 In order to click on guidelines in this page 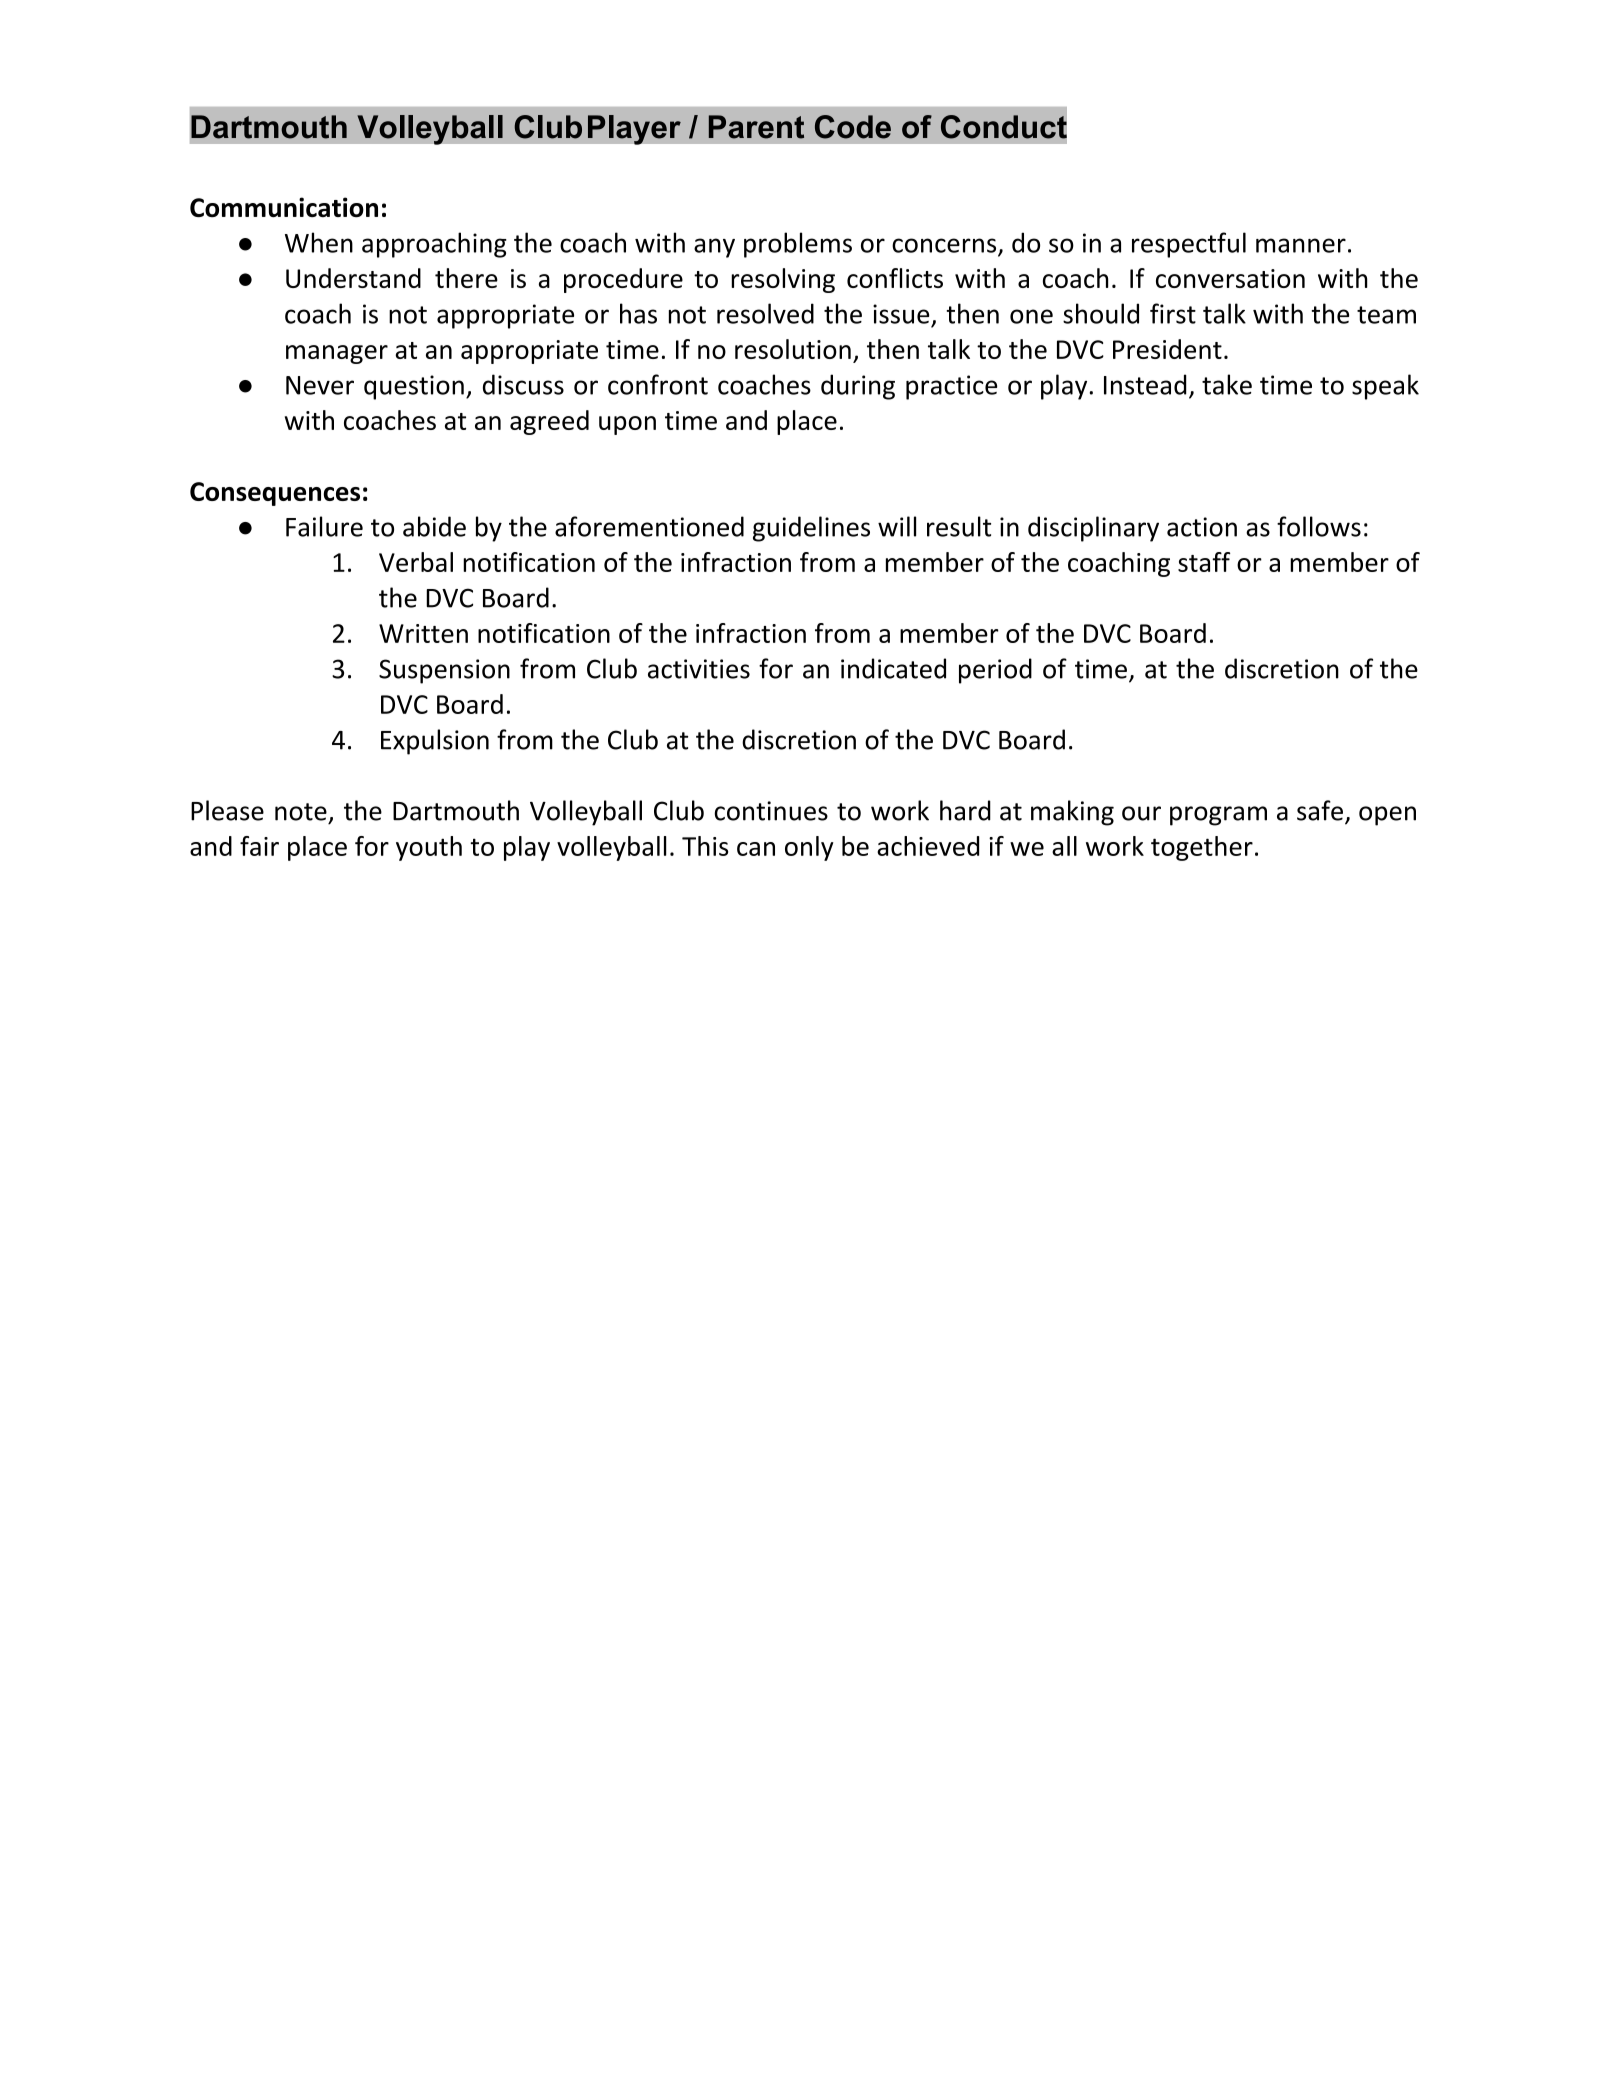, I will do `click(811, 529)`.
